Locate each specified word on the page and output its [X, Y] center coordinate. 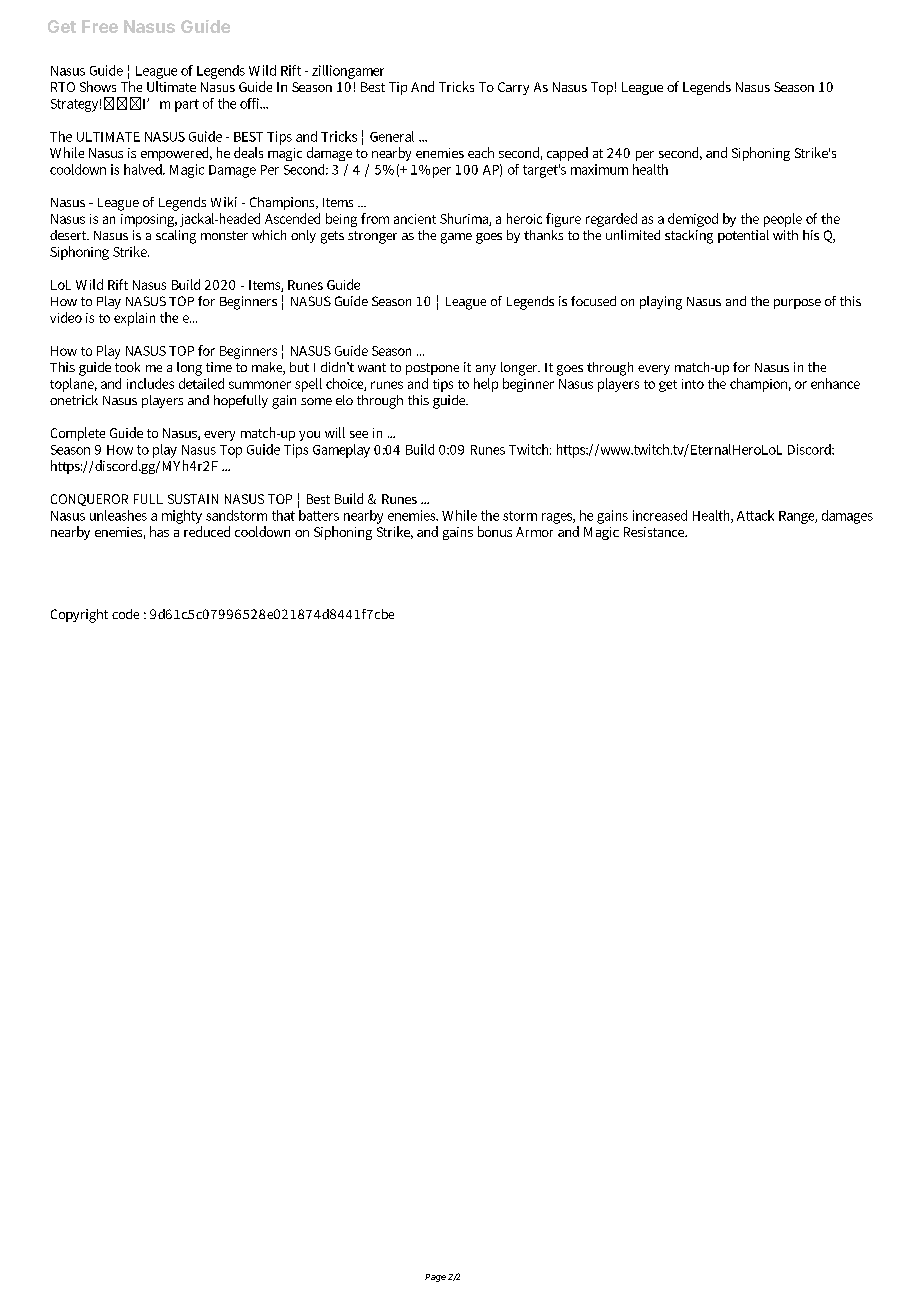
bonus [495, 531]
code [125, 614]
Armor [534, 532]
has [159, 531]
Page [435, 1278]
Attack [755, 515]
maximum [599, 169]
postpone [432, 369]
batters [318, 514]
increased [660, 515]
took [127, 367]
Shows [98, 86]
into [693, 384]
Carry [513, 88]
